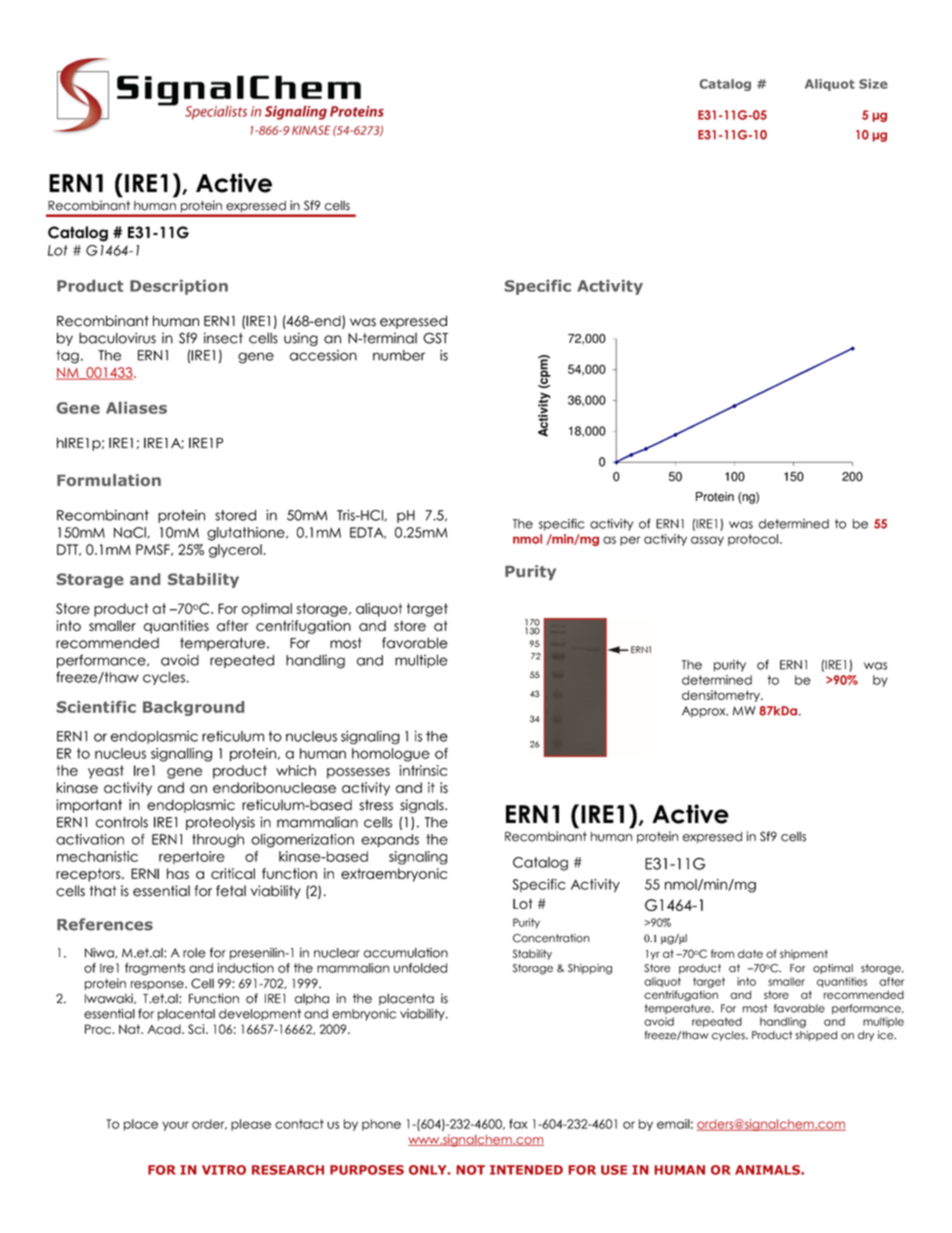 The height and width of the screenshot is (1233, 952). What do you see at coordinates (193, 708) in the screenshot?
I see `Background` at bounding box center [193, 708].
